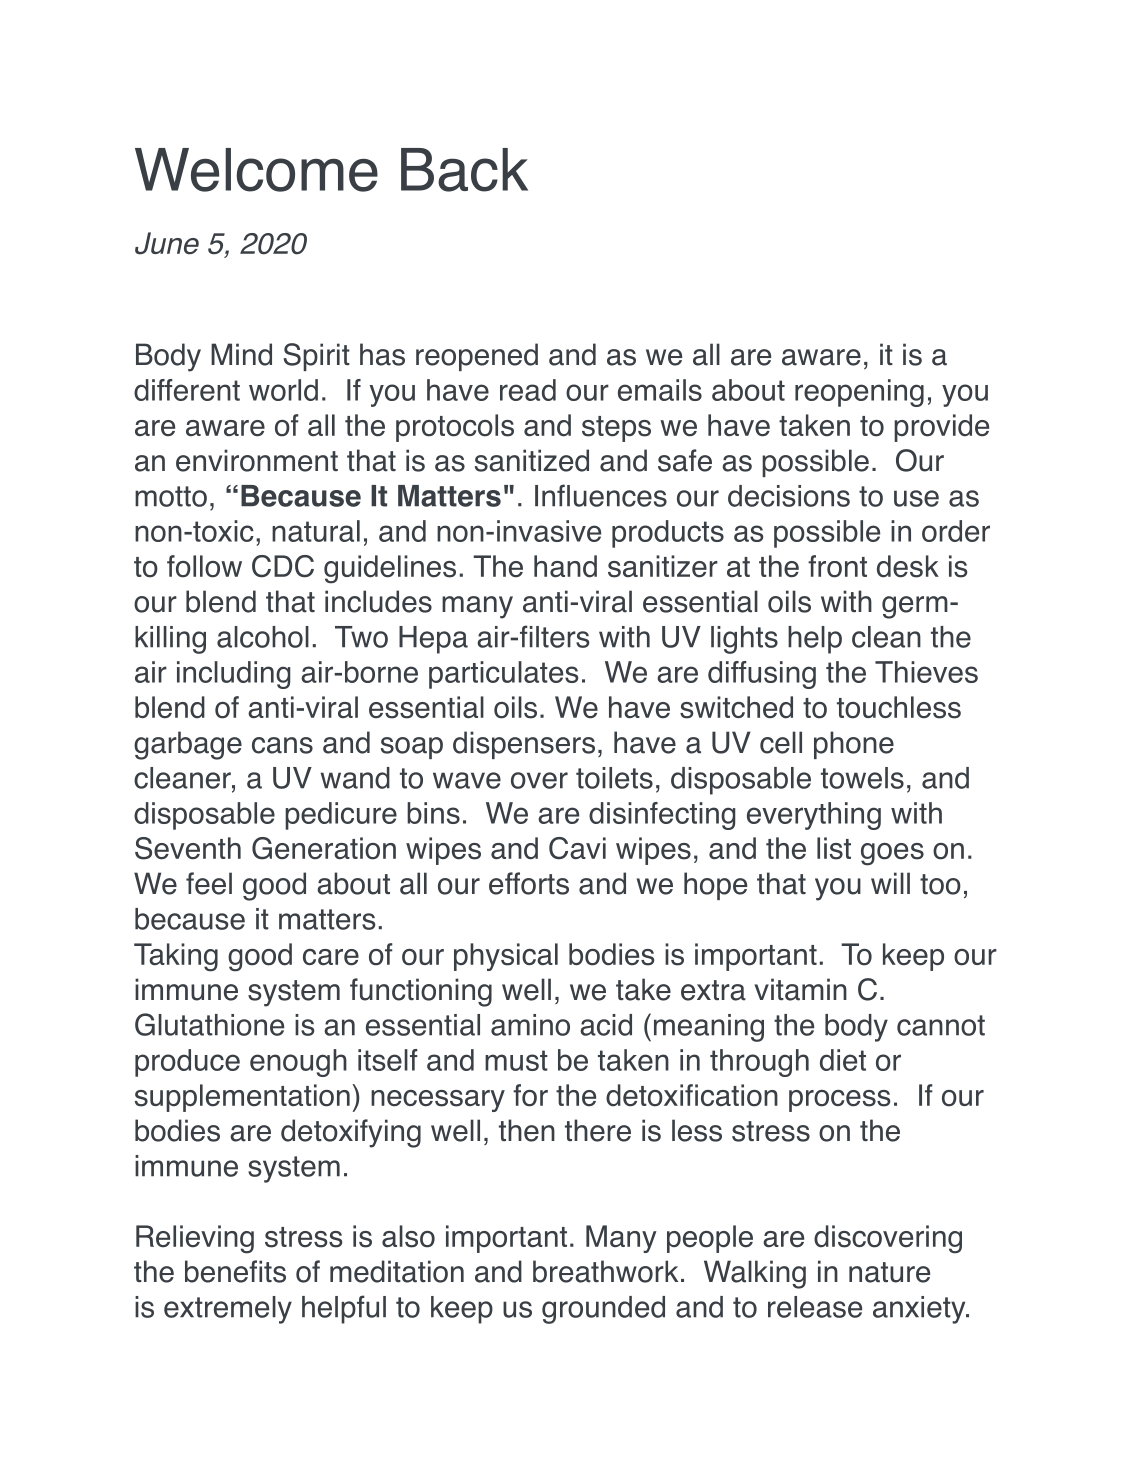  I want to click on efforts, so click(529, 883).
